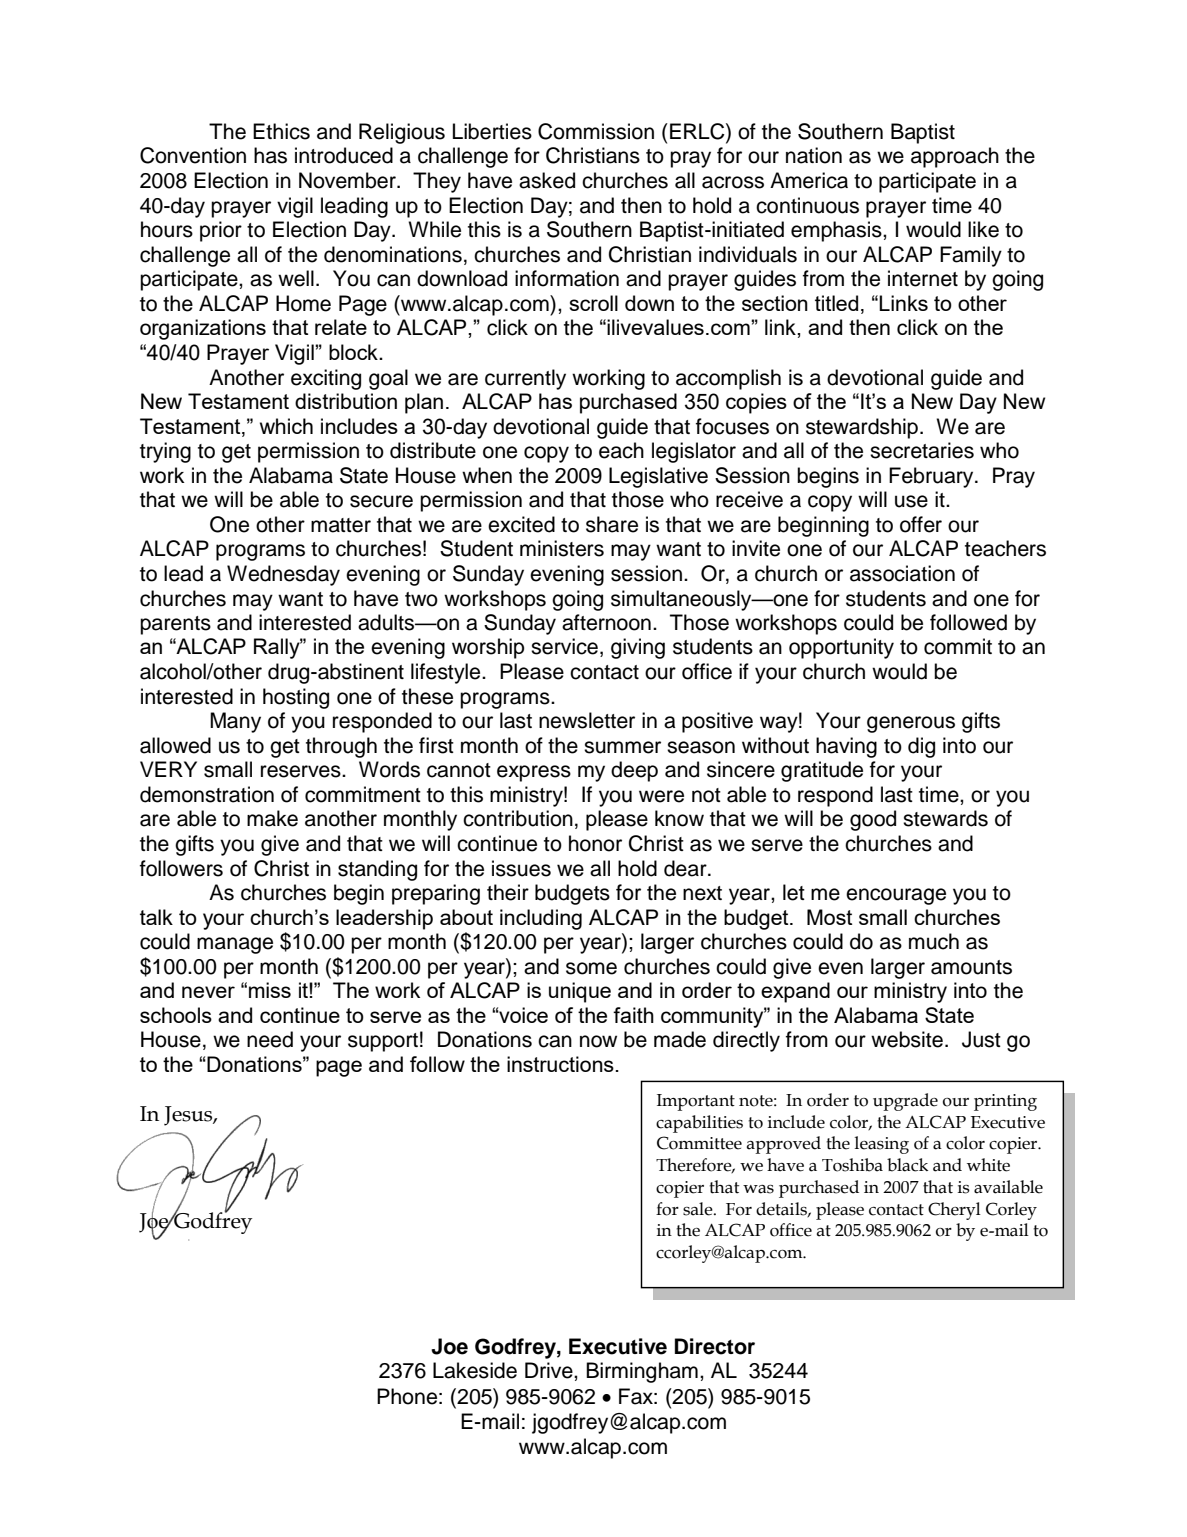 Image resolution: width=1187 pixels, height=1537 pixels. I want to click on asked, so click(547, 180).
